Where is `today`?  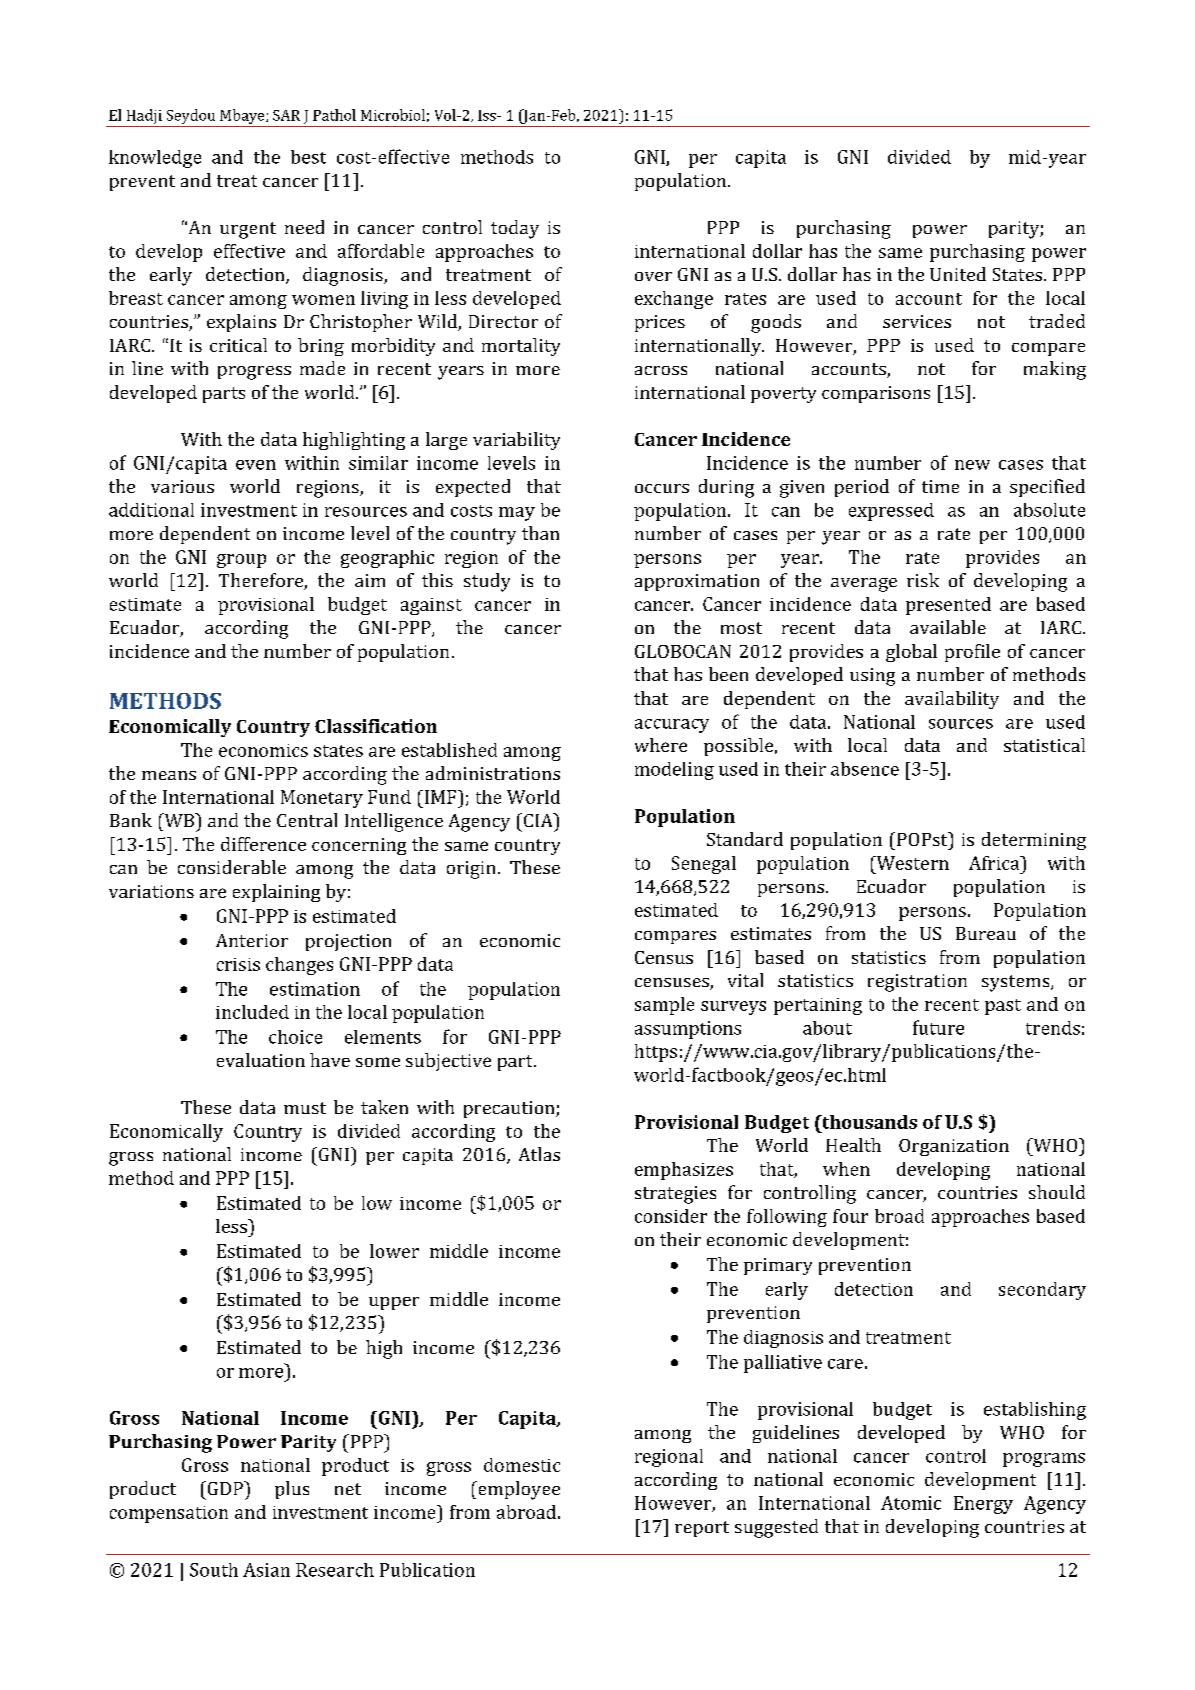
today is located at coordinates (515, 229).
